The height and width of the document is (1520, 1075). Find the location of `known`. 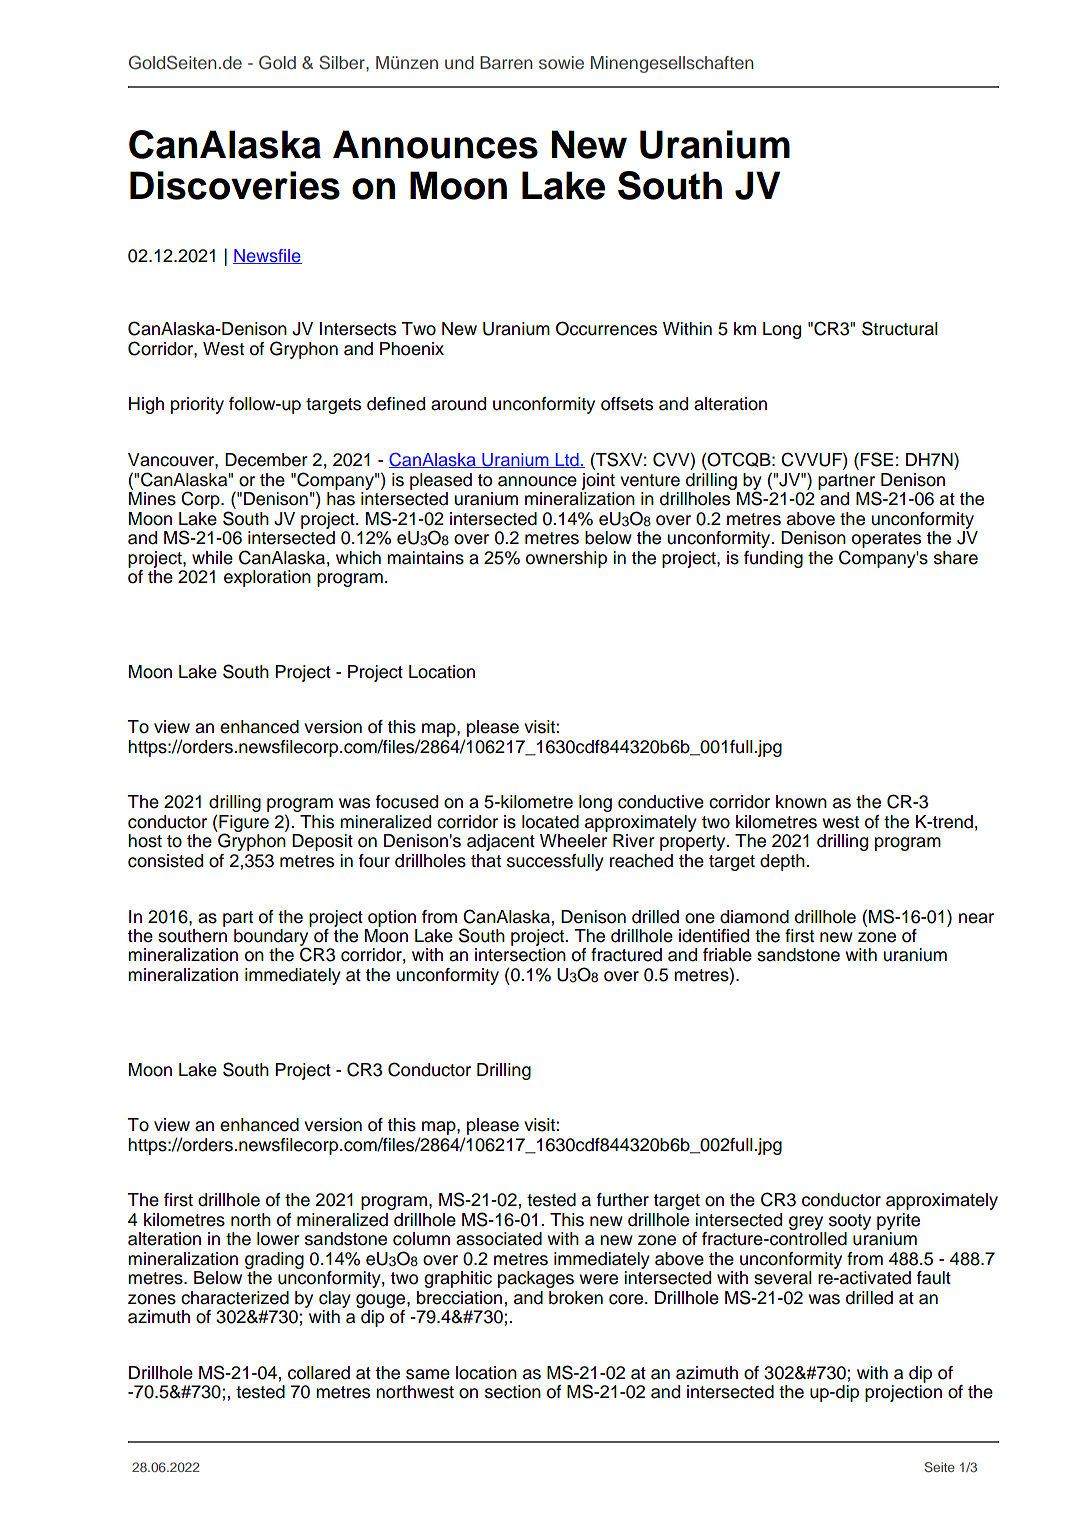

known is located at coordinates (801, 802).
